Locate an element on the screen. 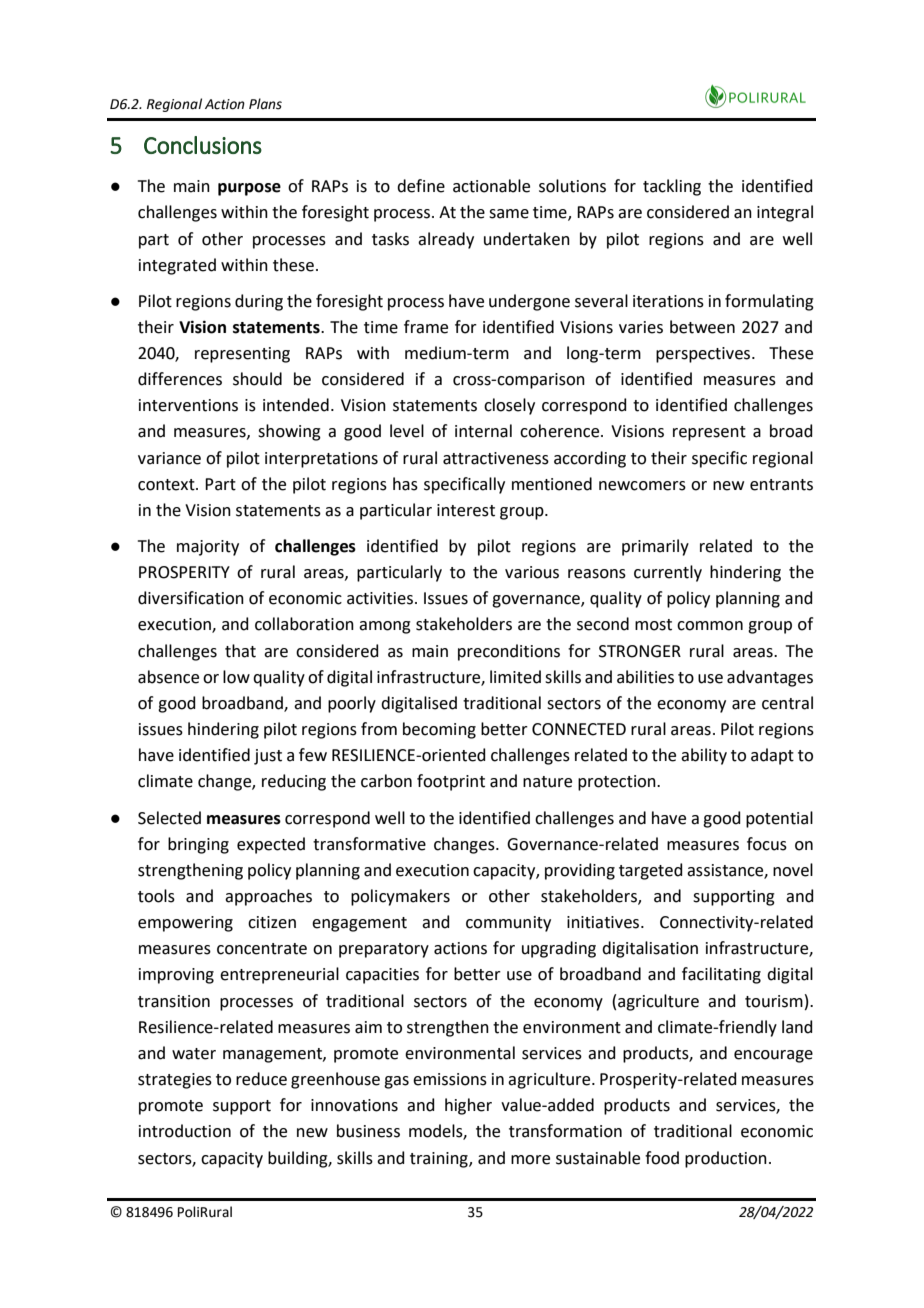 This screenshot has width=924, height=1308. should is located at coordinates (257, 379).
